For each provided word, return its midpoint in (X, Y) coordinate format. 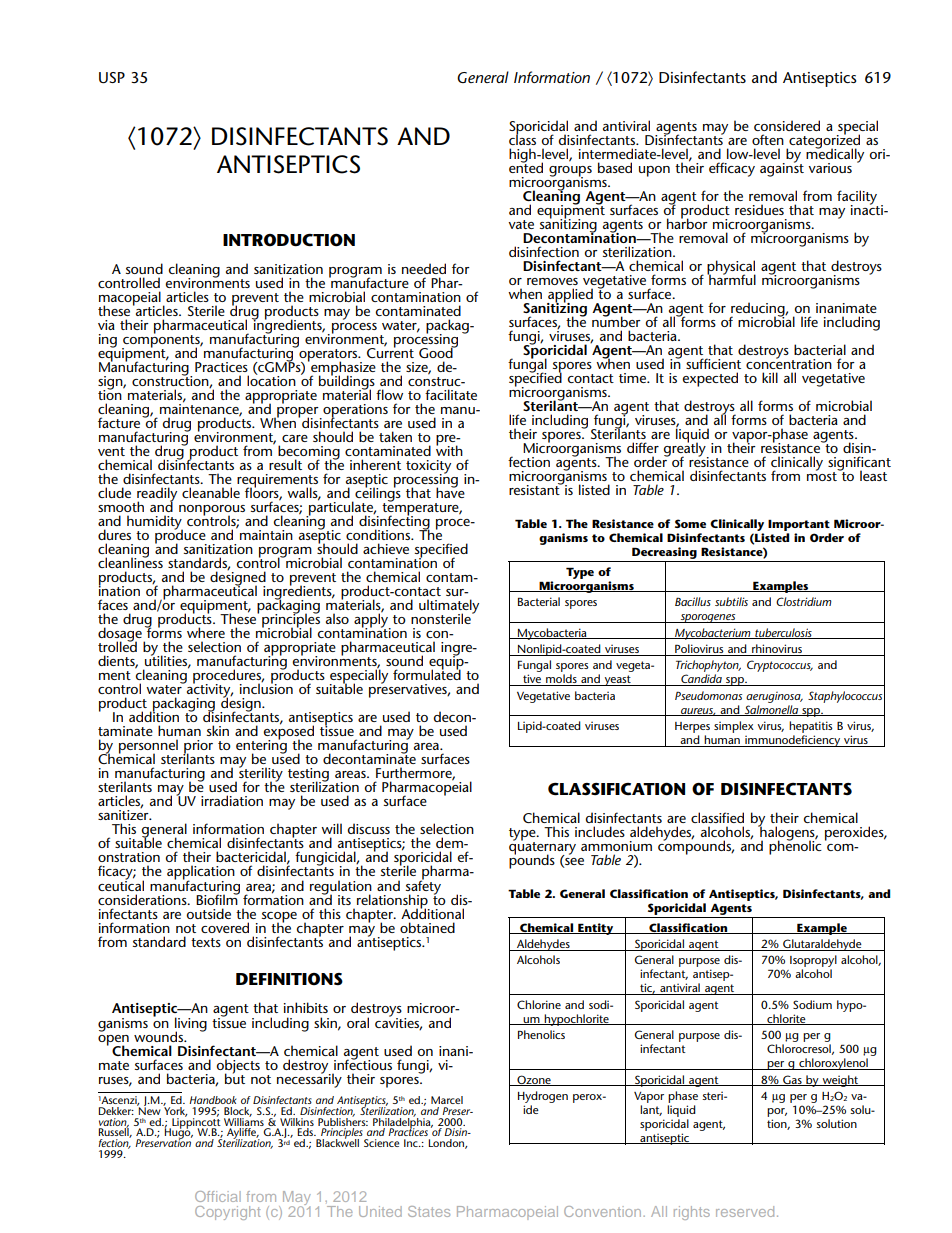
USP (112, 77)
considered (787, 125)
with (449, 449)
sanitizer (124, 814)
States (429, 1211)
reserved (745, 1211)
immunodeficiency (793, 741)
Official (218, 1196)
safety (423, 887)
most (823, 475)
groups (570, 172)
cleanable (211, 492)
